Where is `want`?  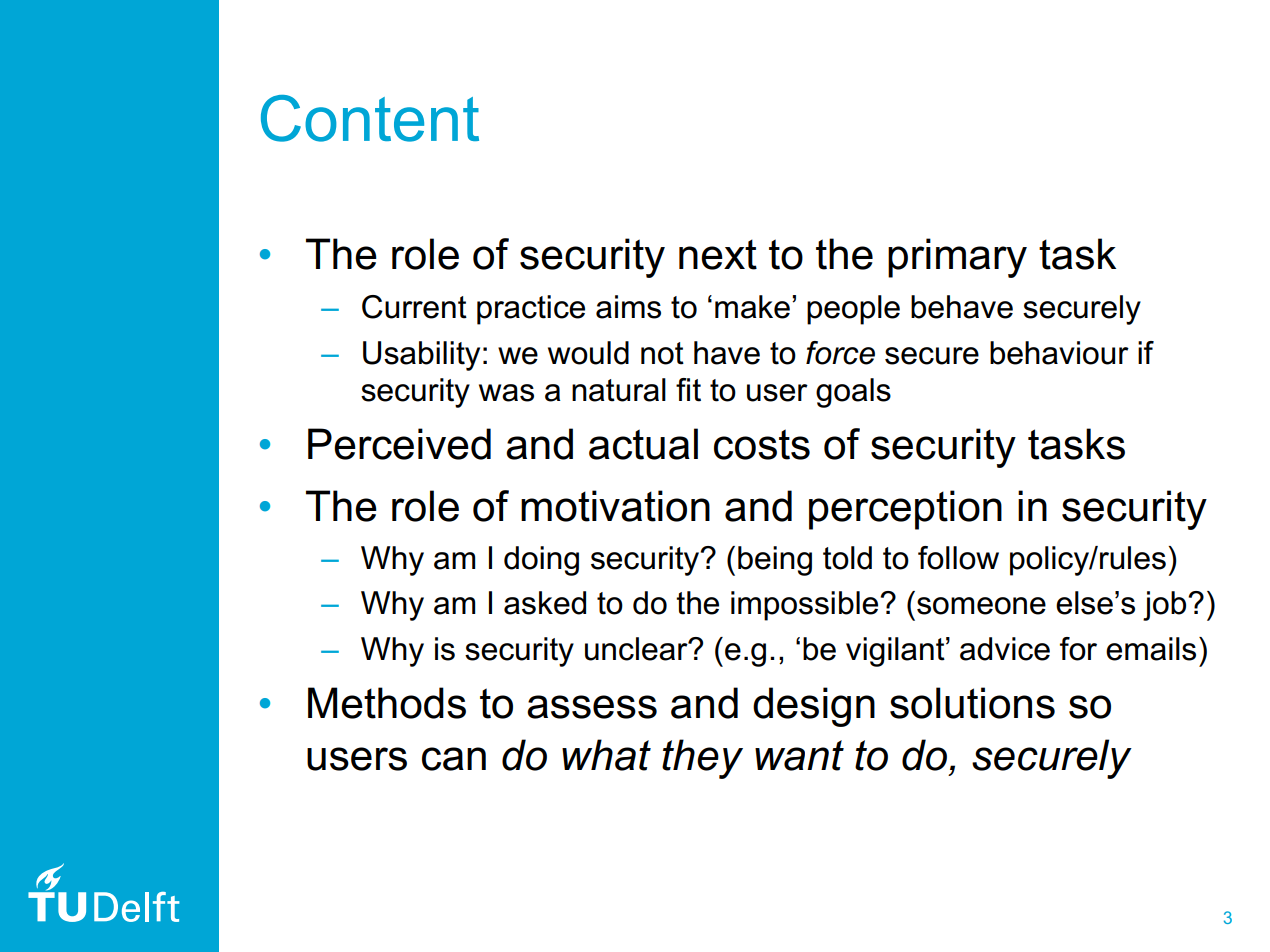
want is located at coordinates (799, 755).
